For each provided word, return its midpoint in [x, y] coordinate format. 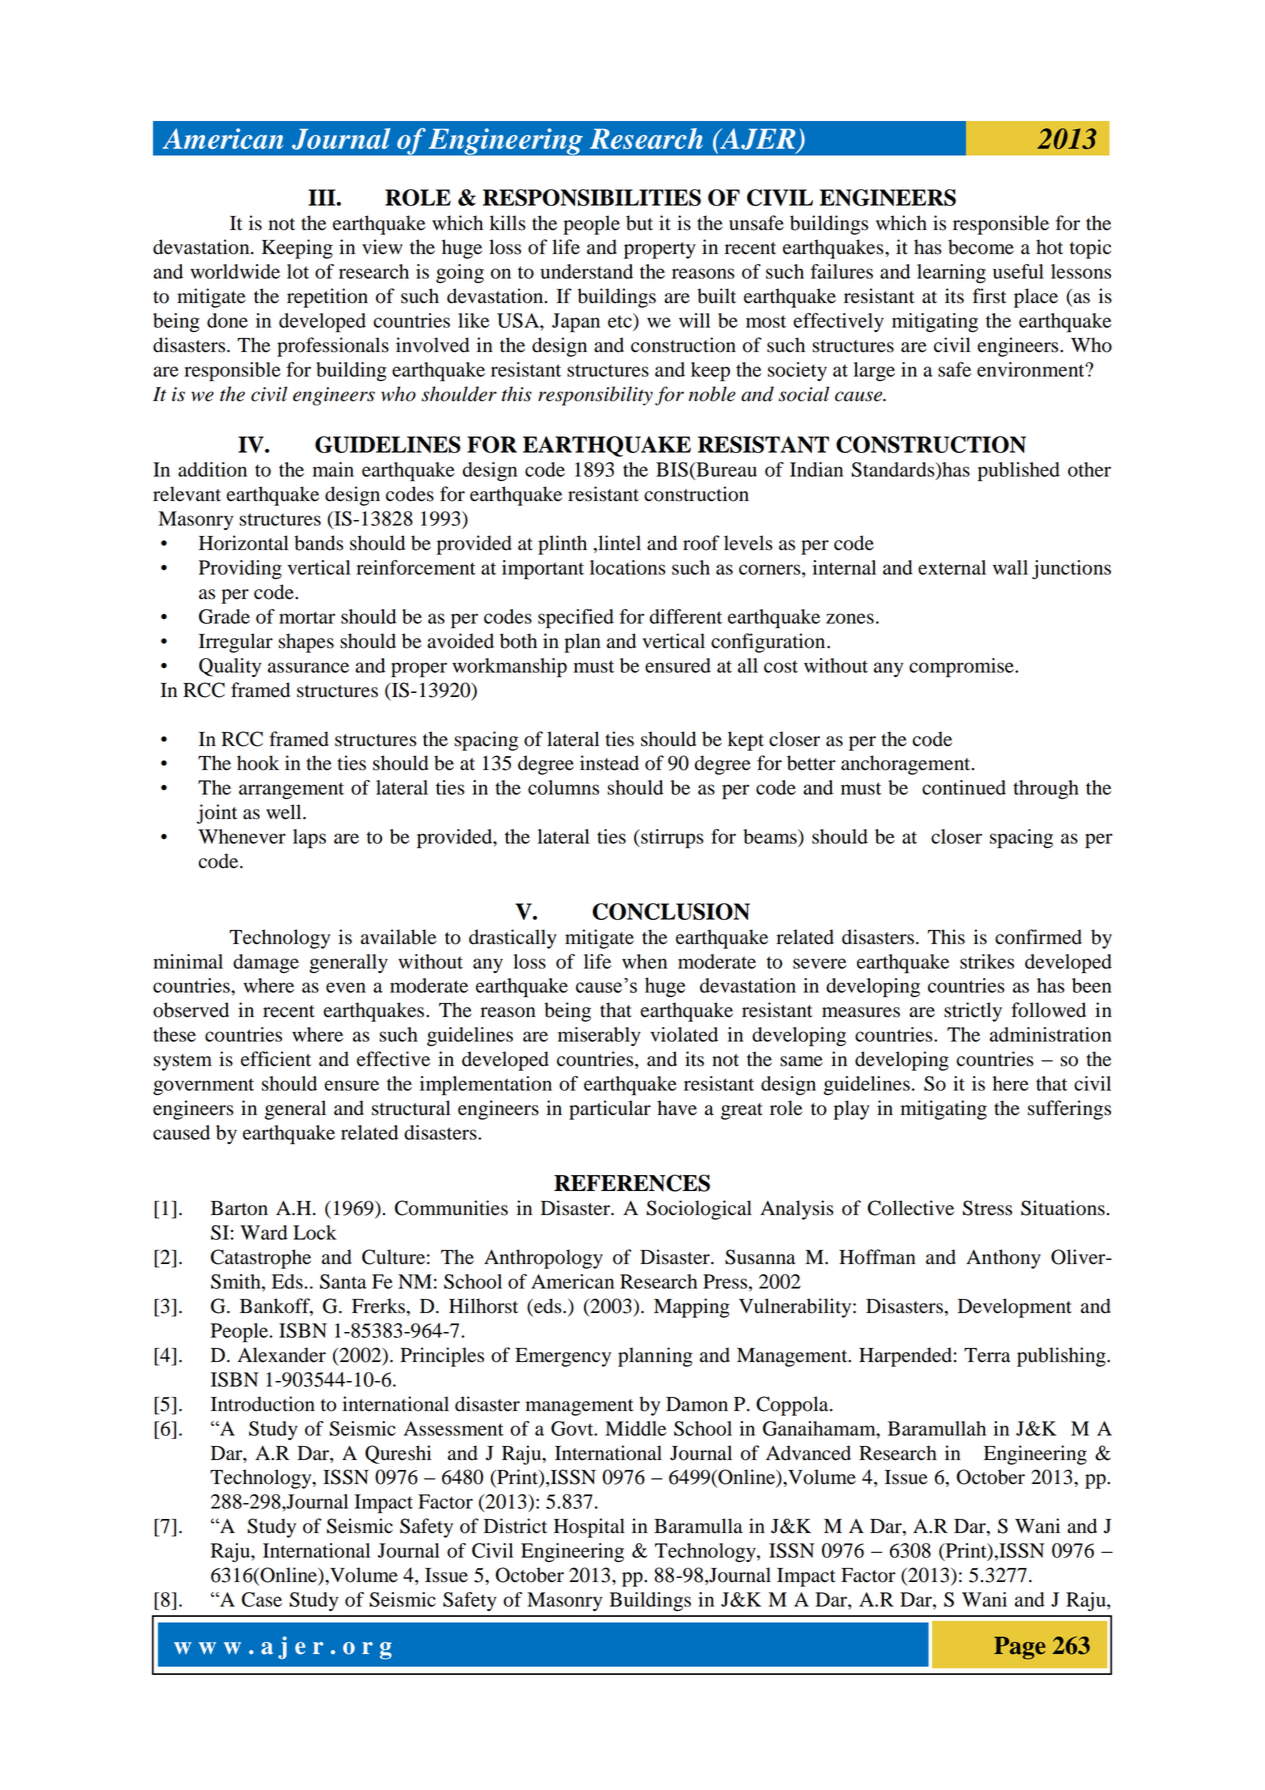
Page [1020, 1648]
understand [586, 271]
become [981, 247]
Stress [987, 1208]
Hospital [589, 1528]
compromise [962, 668]
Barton [239, 1208]
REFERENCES [632, 1183]
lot [298, 271]
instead [609, 763]
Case [262, 1599]
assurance [308, 667]
